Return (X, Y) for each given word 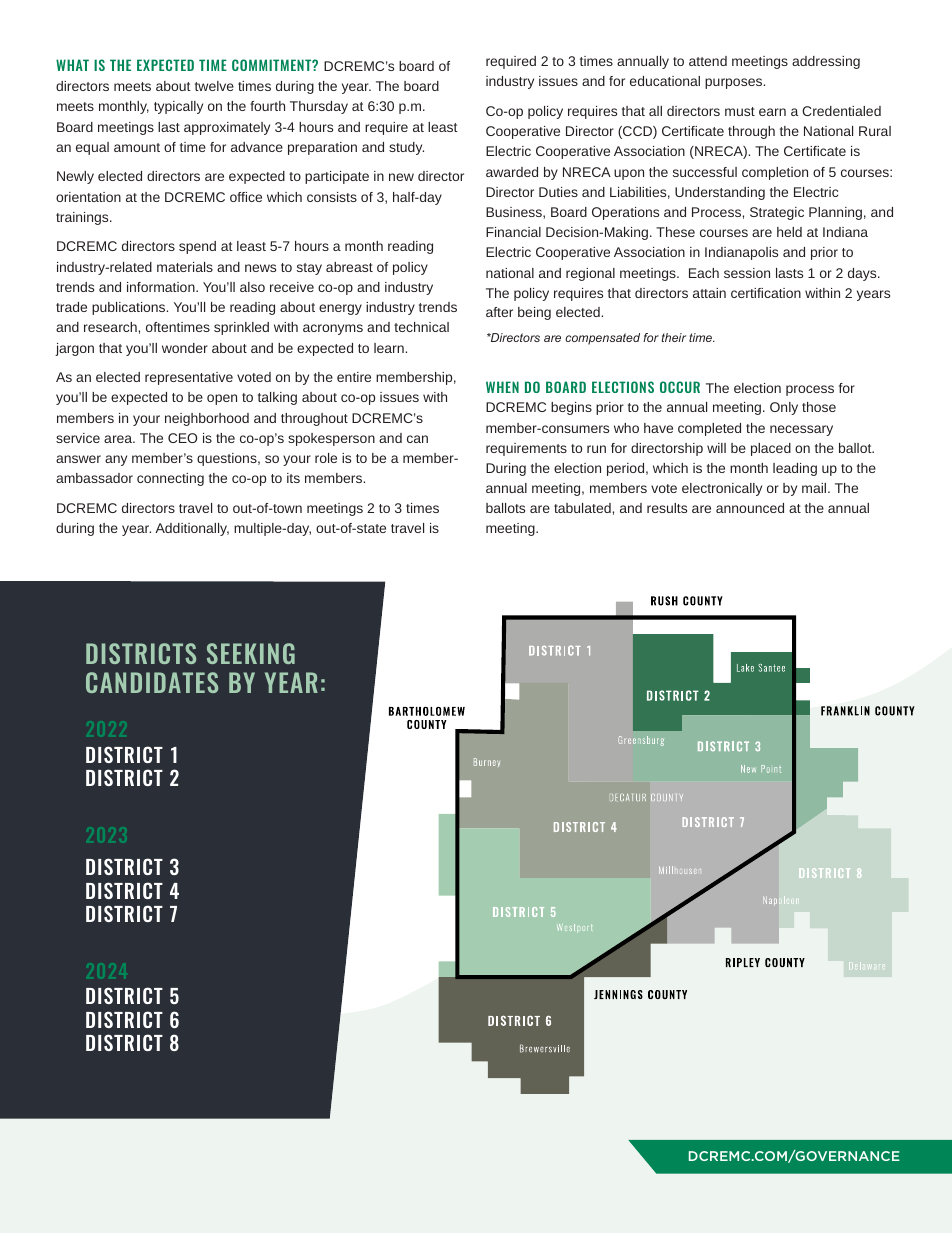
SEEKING (251, 653)
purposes (735, 83)
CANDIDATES (152, 682)
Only (784, 408)
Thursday (319, 107)
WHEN (502, 387)
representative (189, 378)
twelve (214, 86)
